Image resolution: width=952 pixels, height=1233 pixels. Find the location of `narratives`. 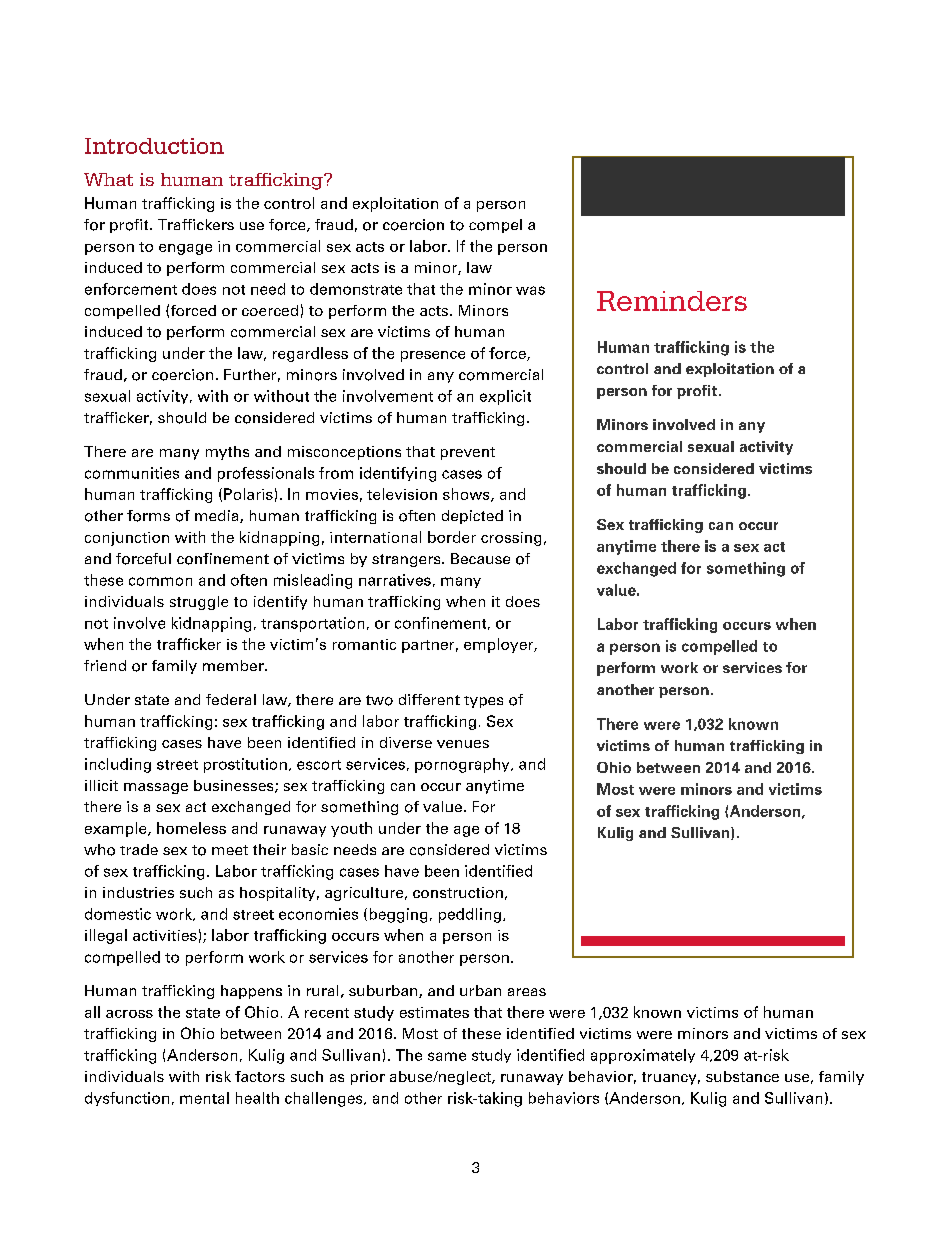

narratives is located at coordinates (395, 580).
